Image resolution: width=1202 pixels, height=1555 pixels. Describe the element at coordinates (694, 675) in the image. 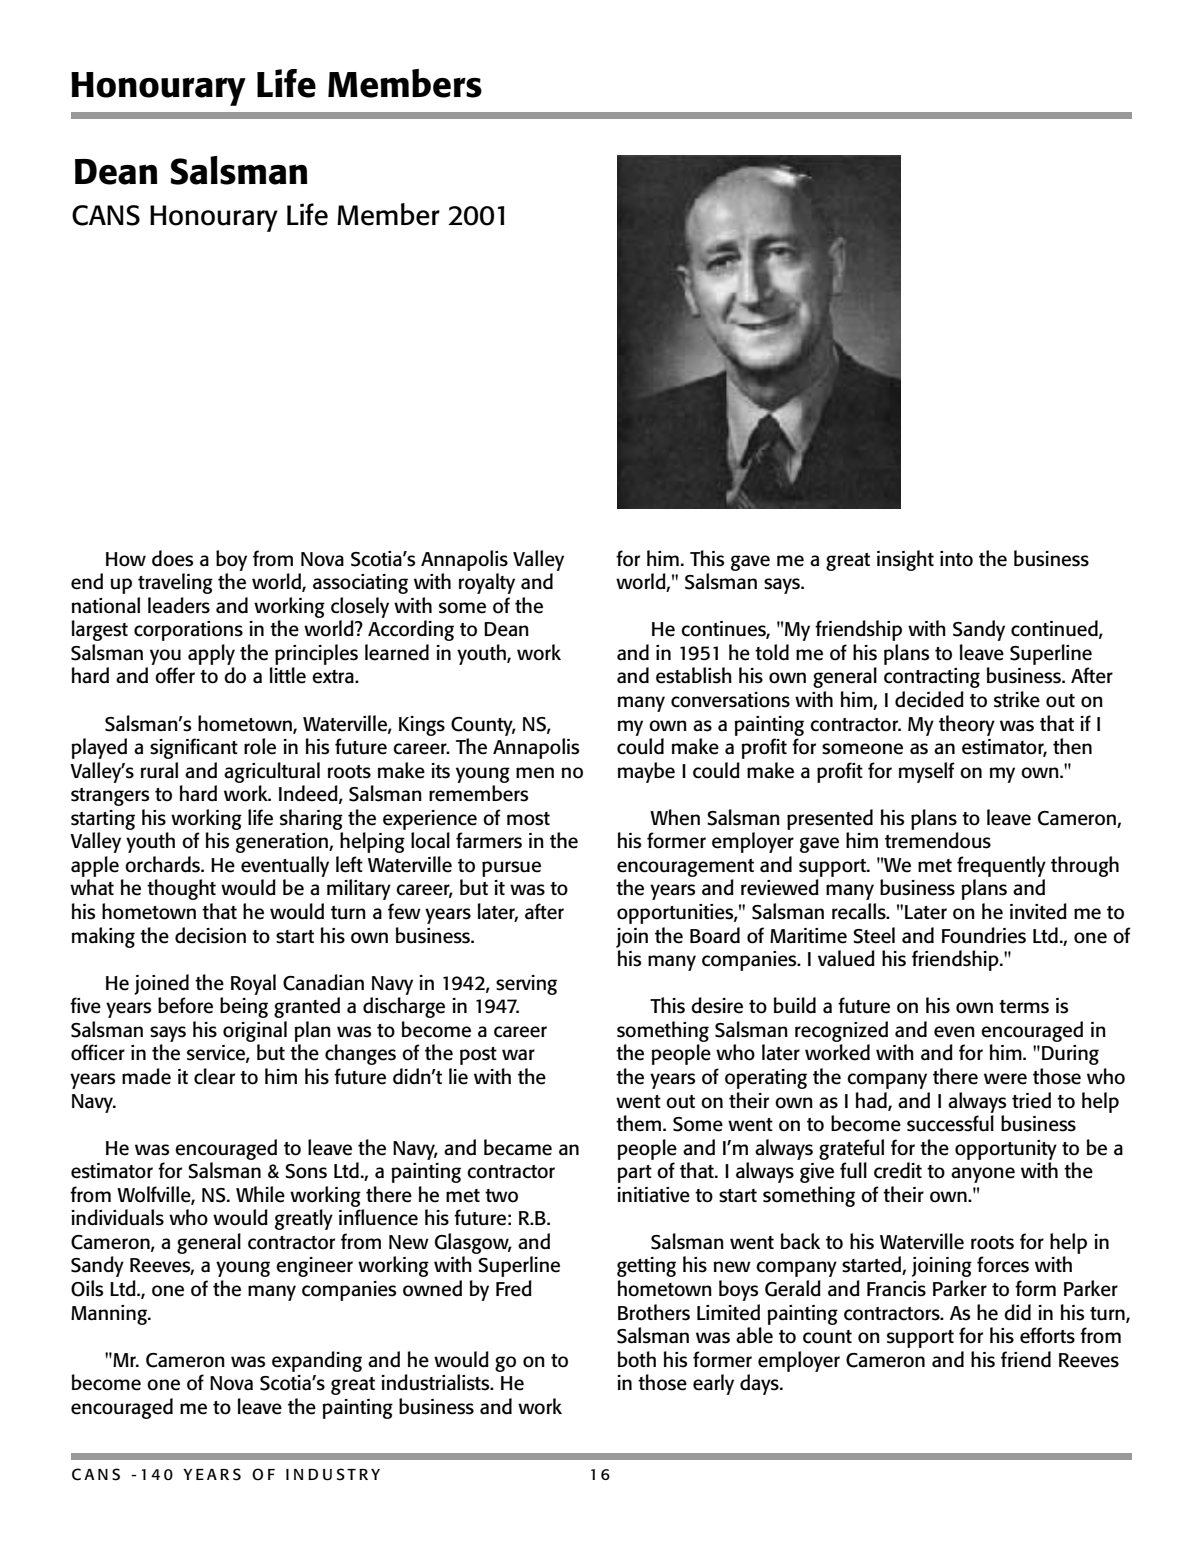

I see `establish` at that location.
